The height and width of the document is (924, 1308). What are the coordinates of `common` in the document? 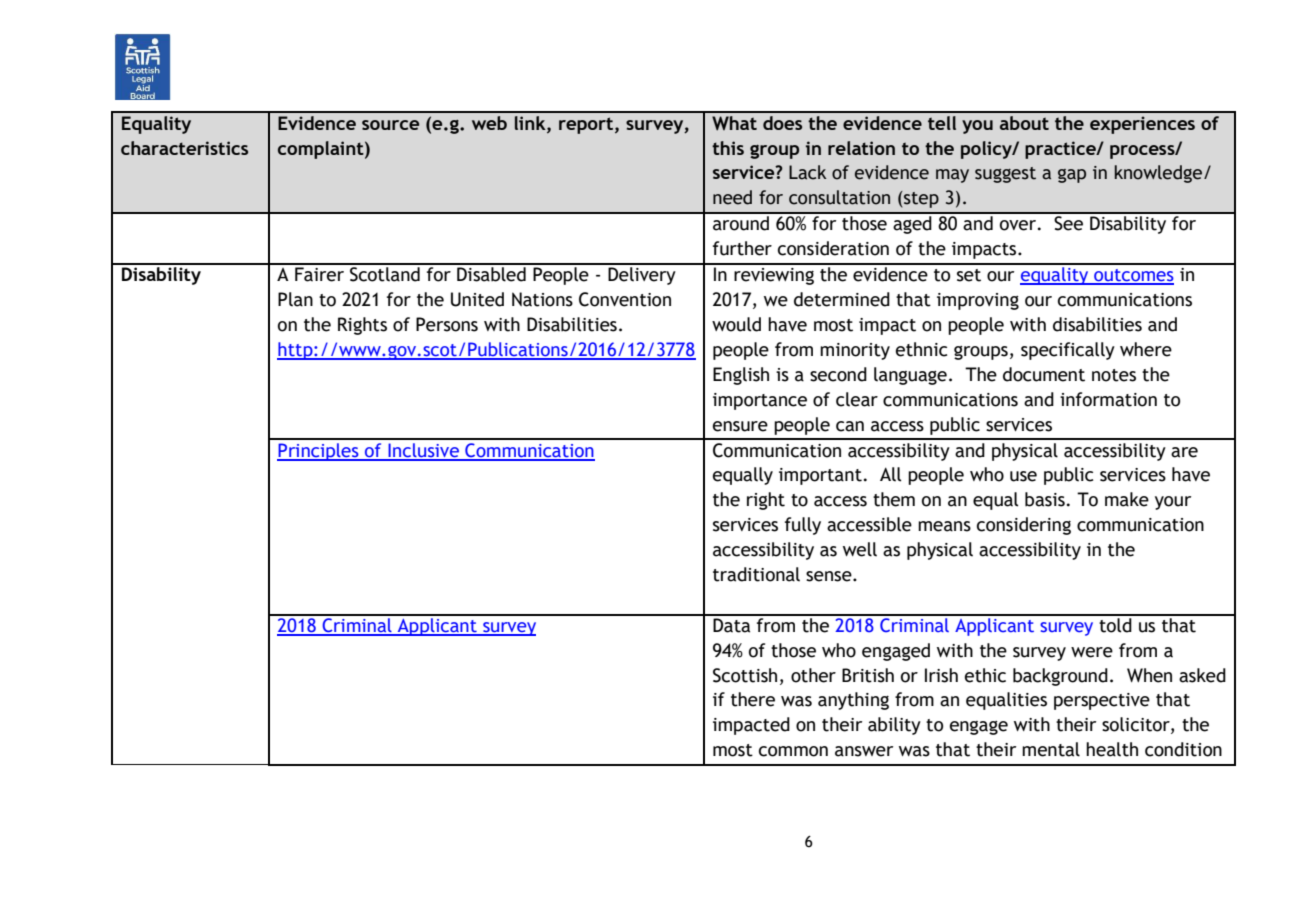 It's located at (793, 751).
